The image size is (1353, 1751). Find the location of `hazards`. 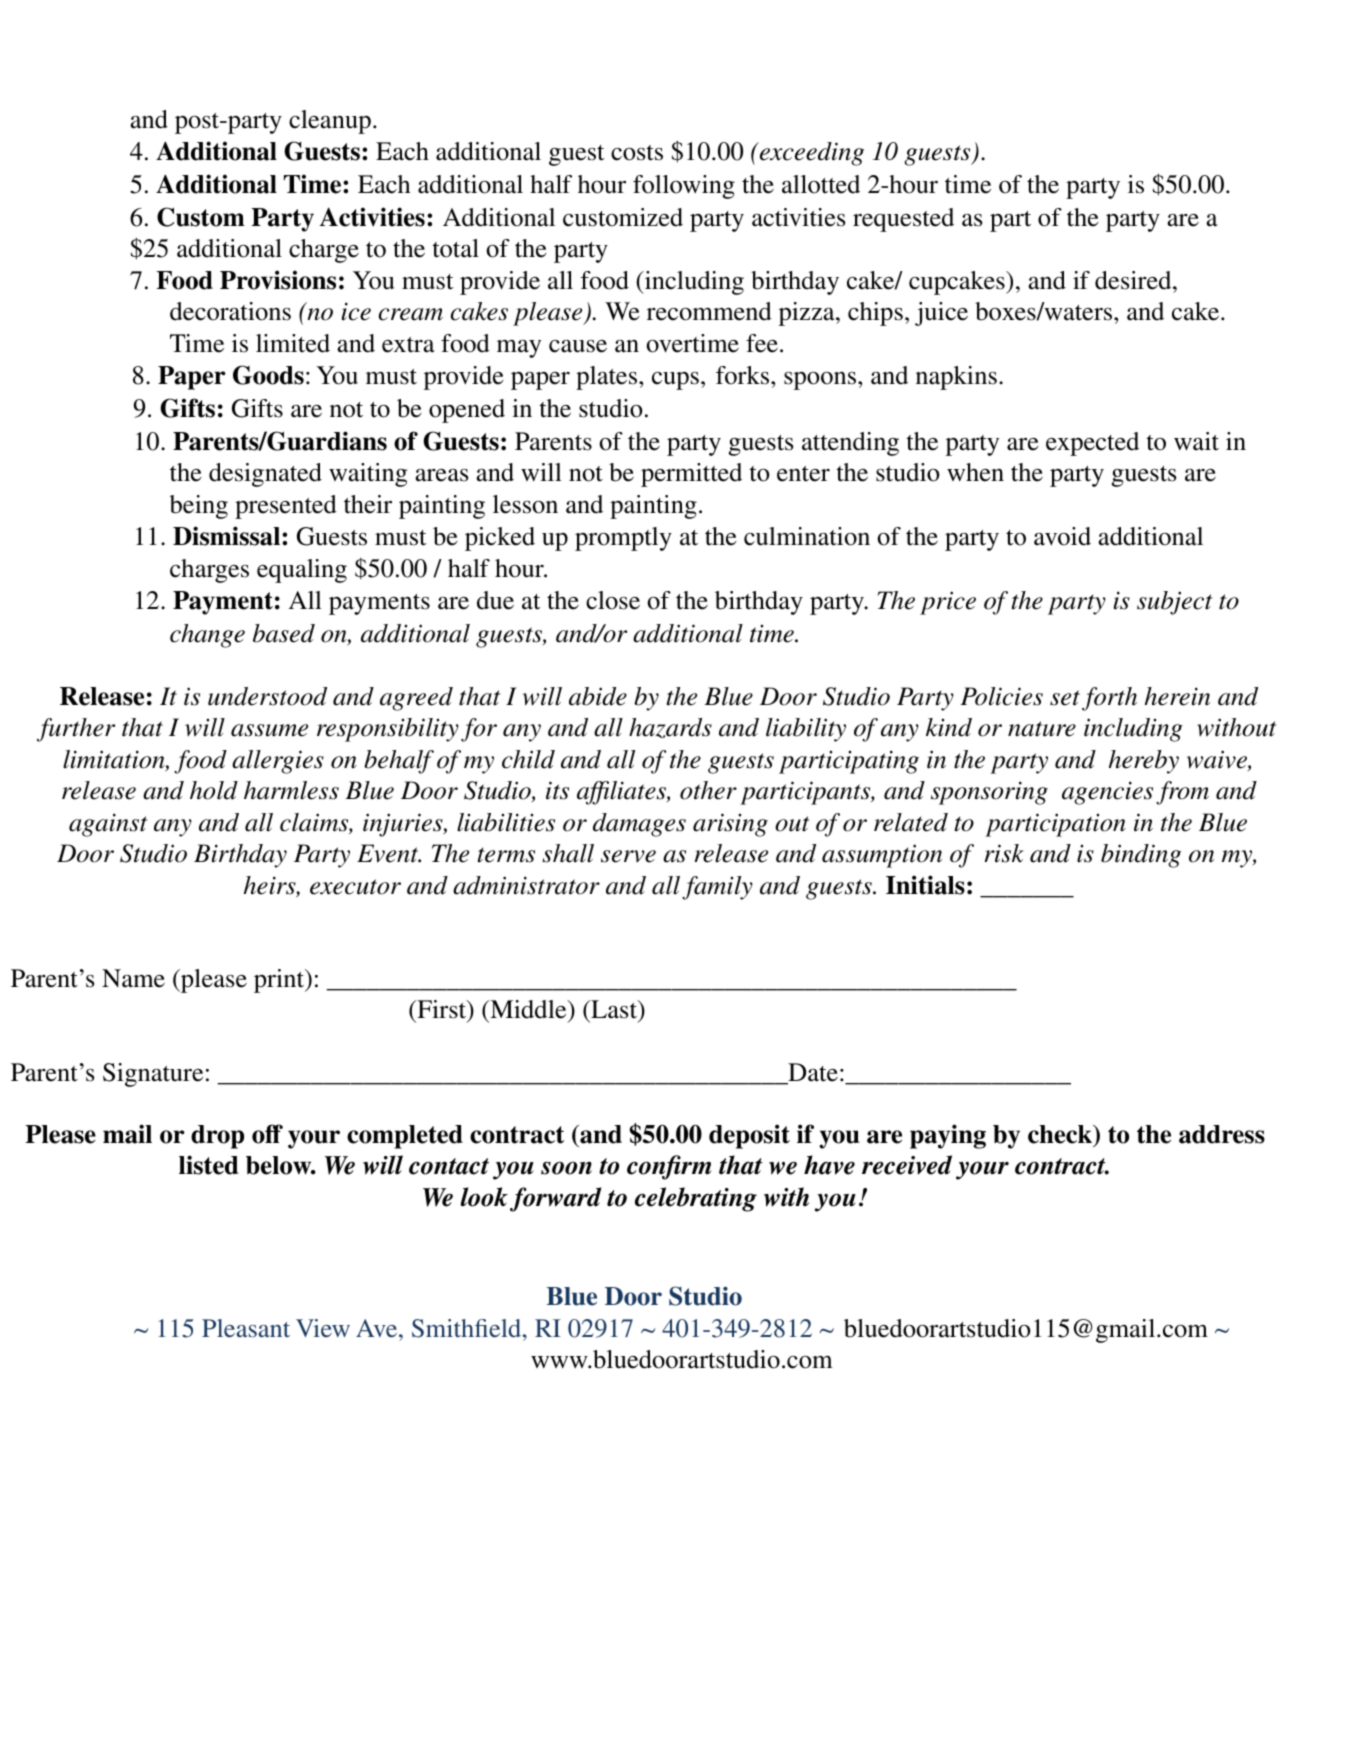

hazards is located at coordinates (670, 728).
